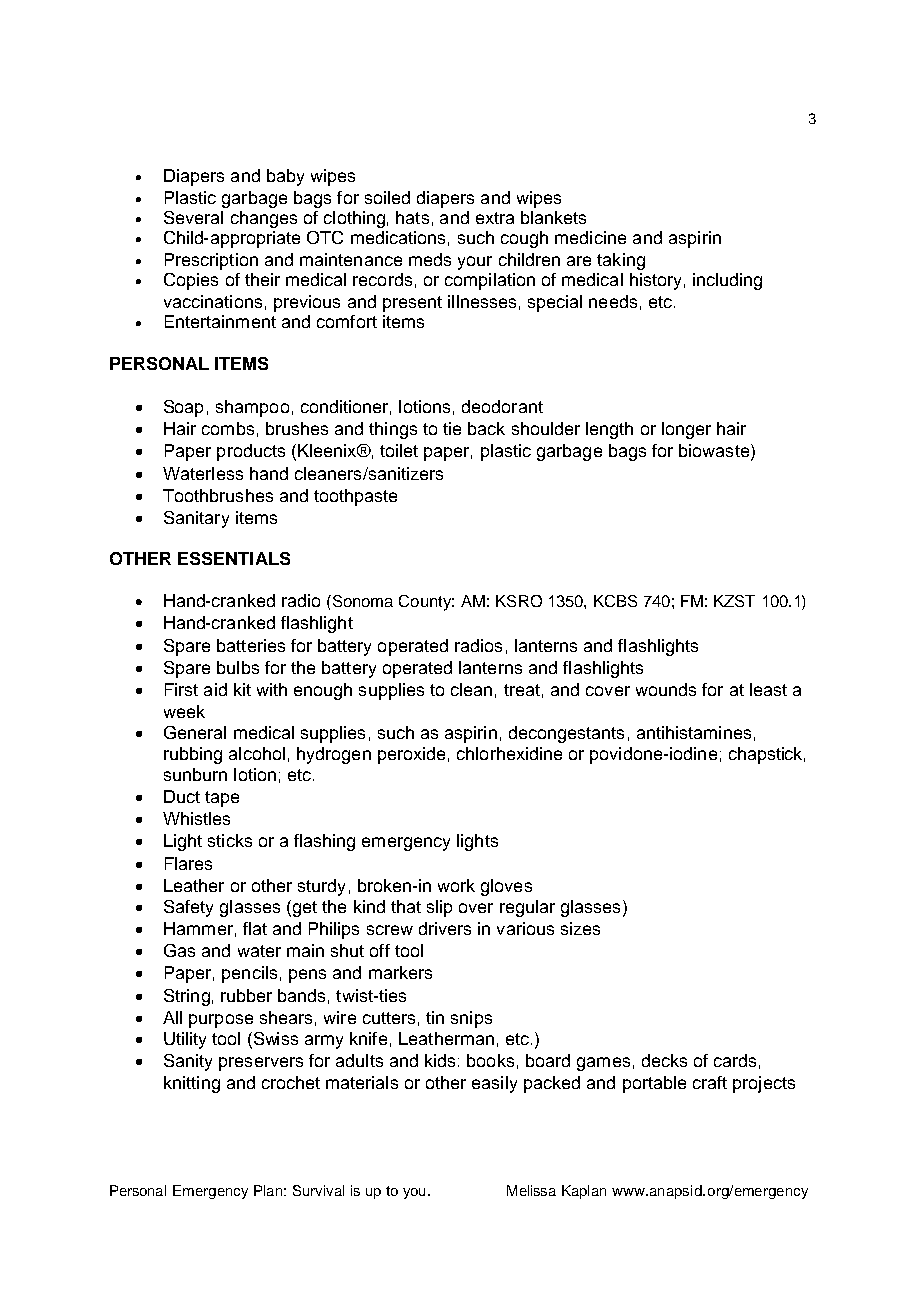  What do you see at coordinates (318, 1190) in the screenshot?
I see `Survival` at bounding box center [318, 1190].
